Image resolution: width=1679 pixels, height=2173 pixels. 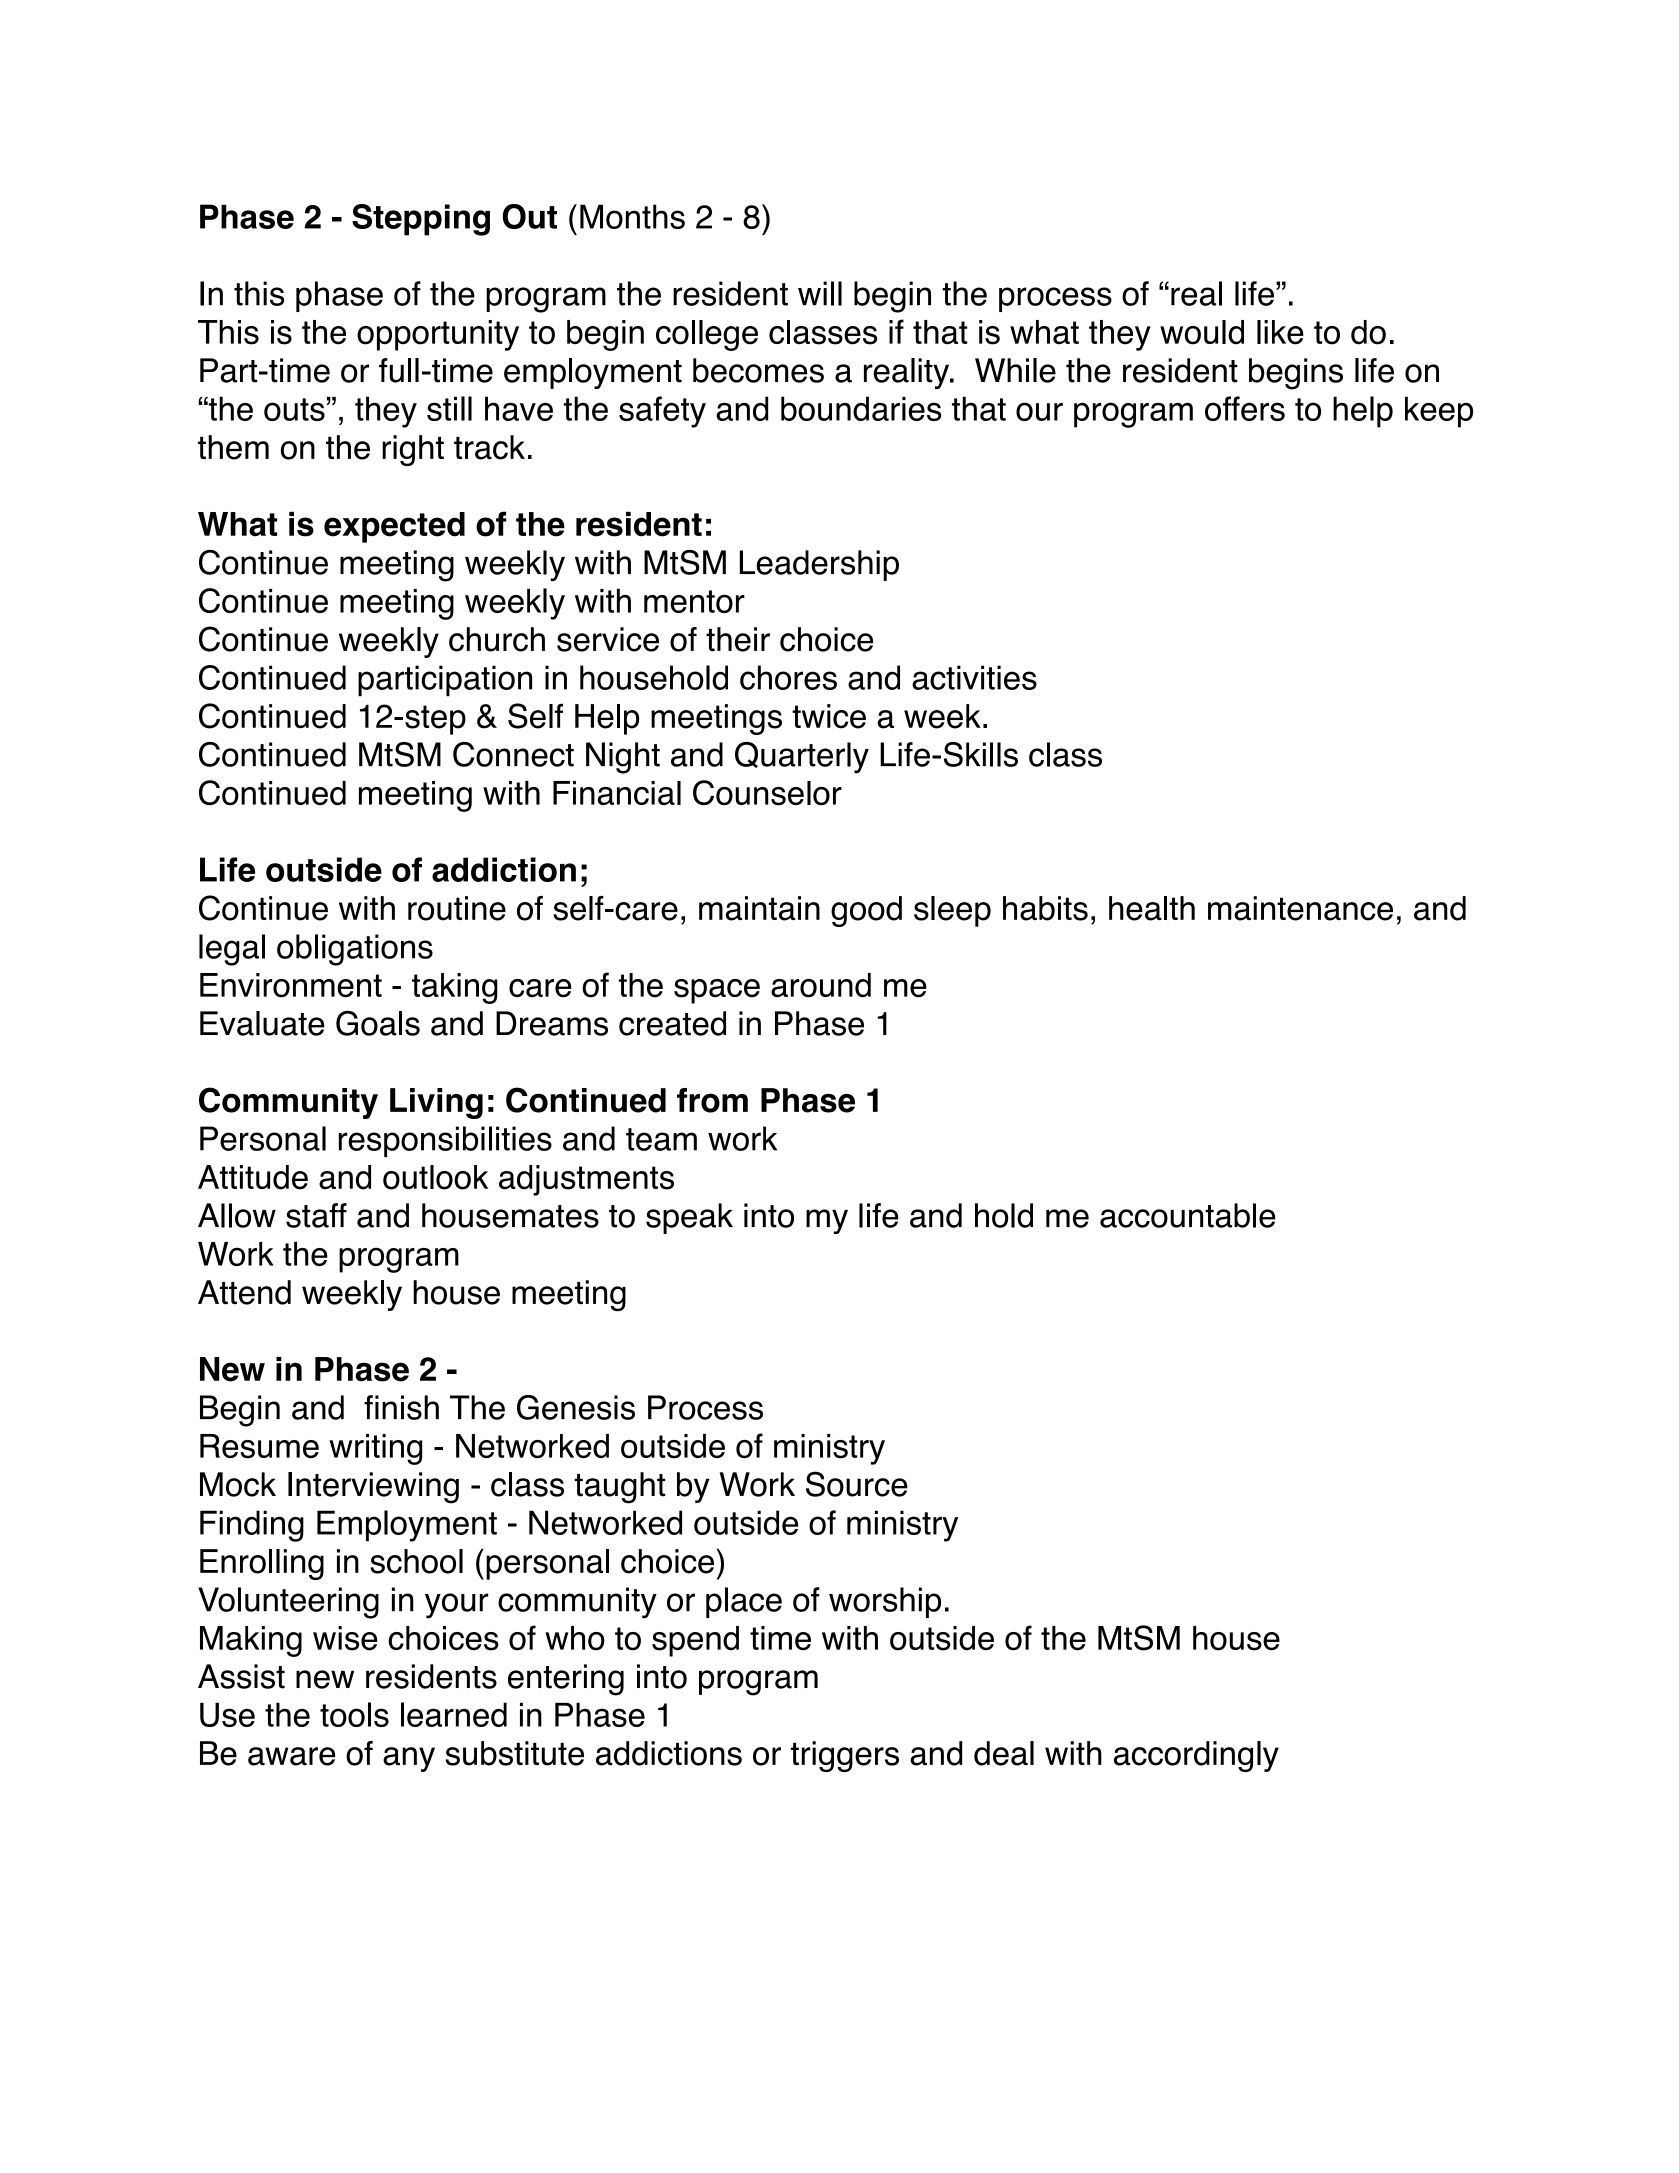 I want to click on writing, so click(x=375, y=1449).
